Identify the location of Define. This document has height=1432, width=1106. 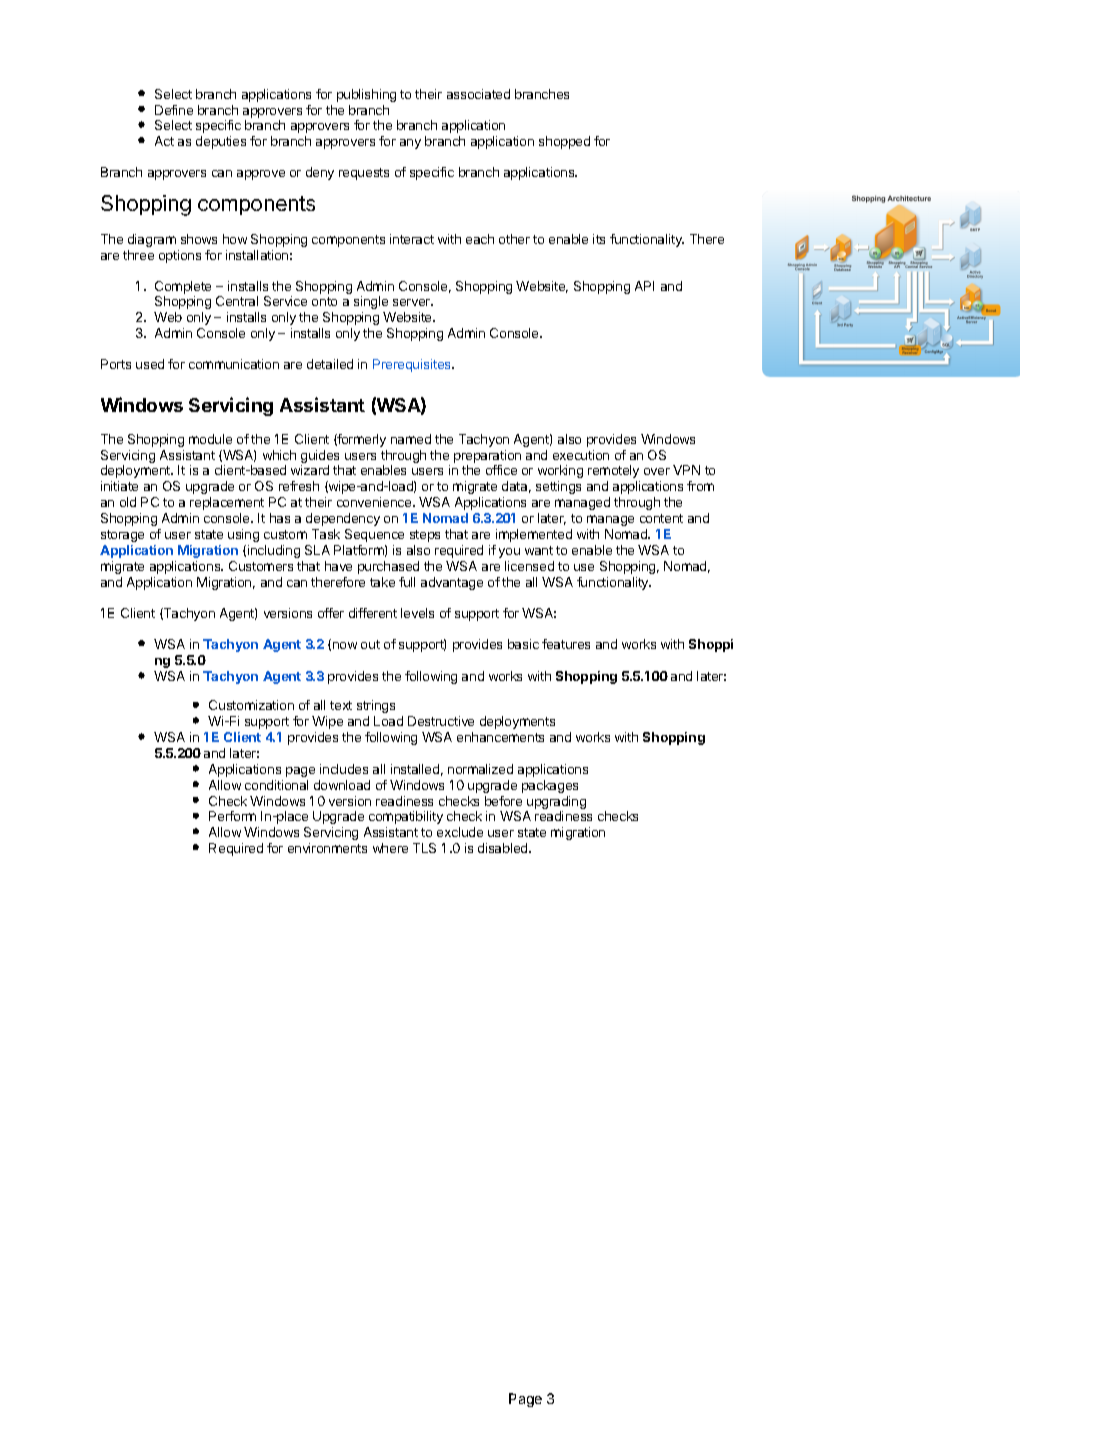
(174, 110).
